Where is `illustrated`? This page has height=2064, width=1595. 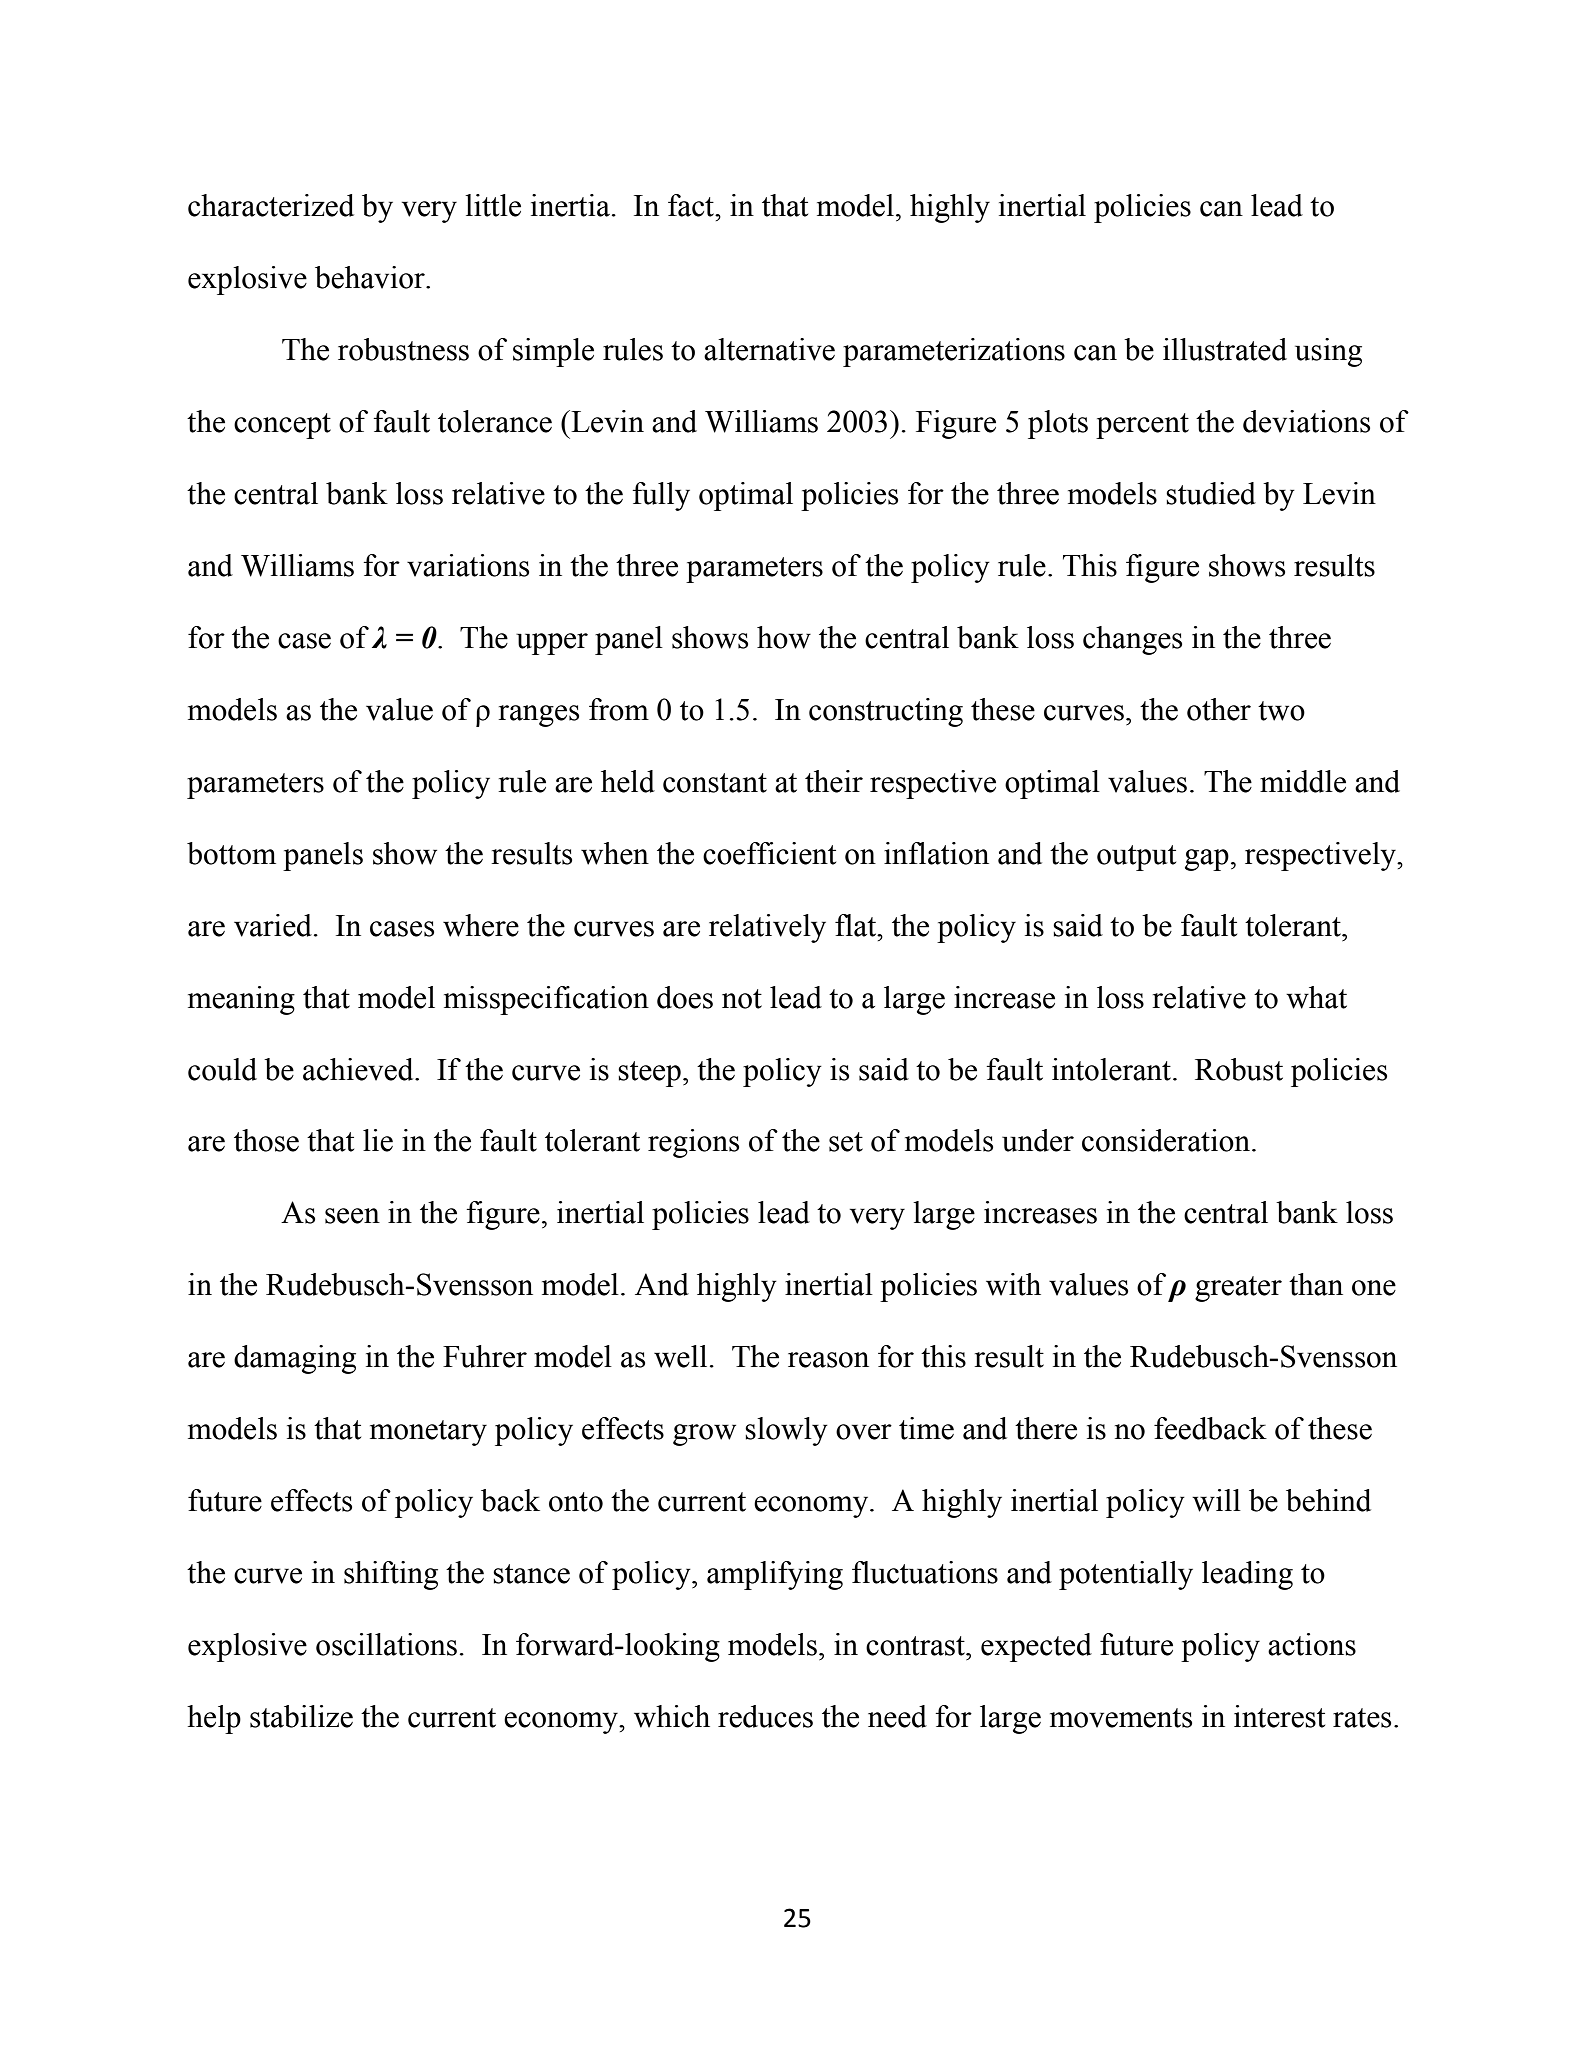
illustrated is located at coordinates (1225, 349).
